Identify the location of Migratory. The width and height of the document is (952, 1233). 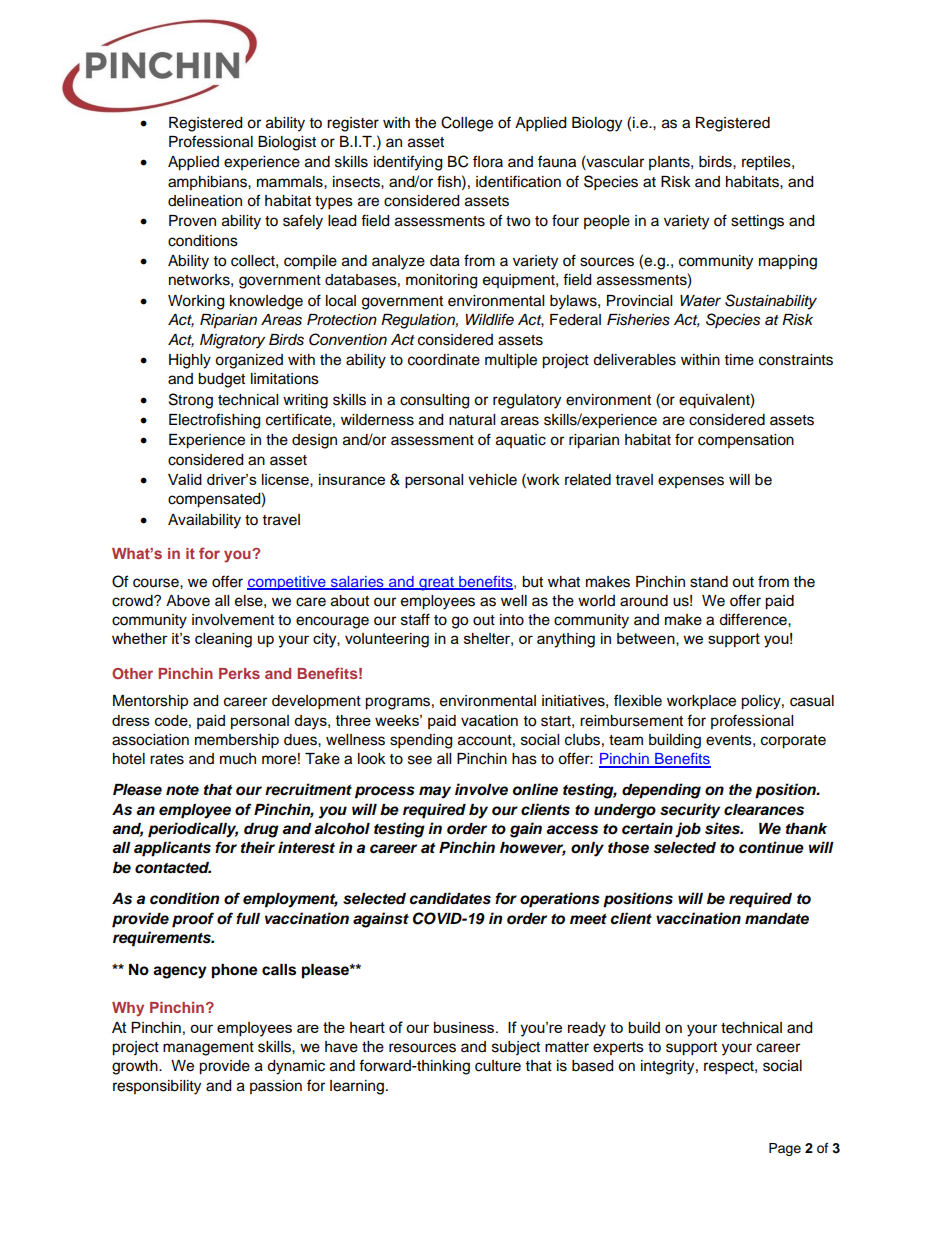
(232, 341).
